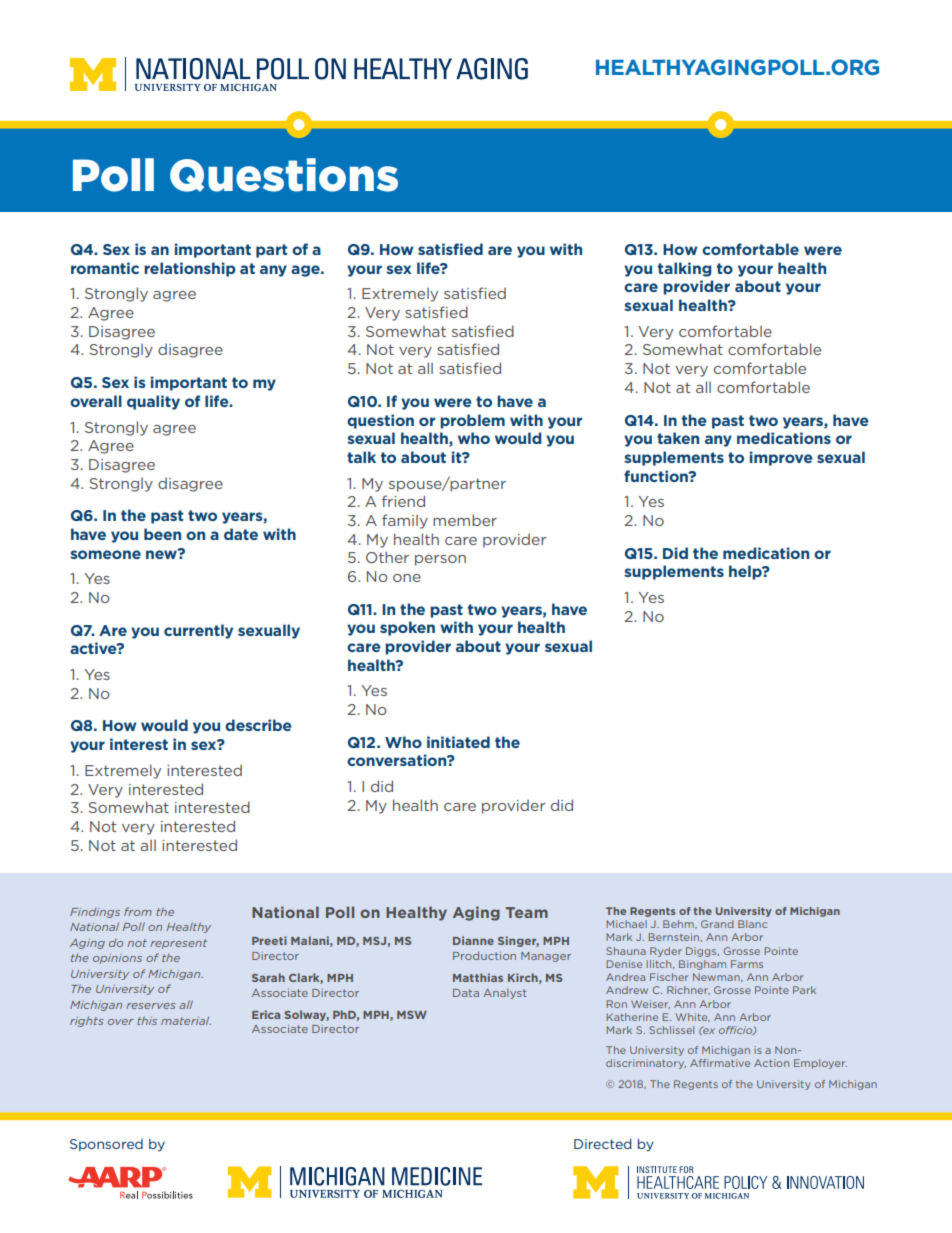 This page has width=952, height=1233. Describe the element at coordinates (472, 421) in the page. I see `problem` at that location.
